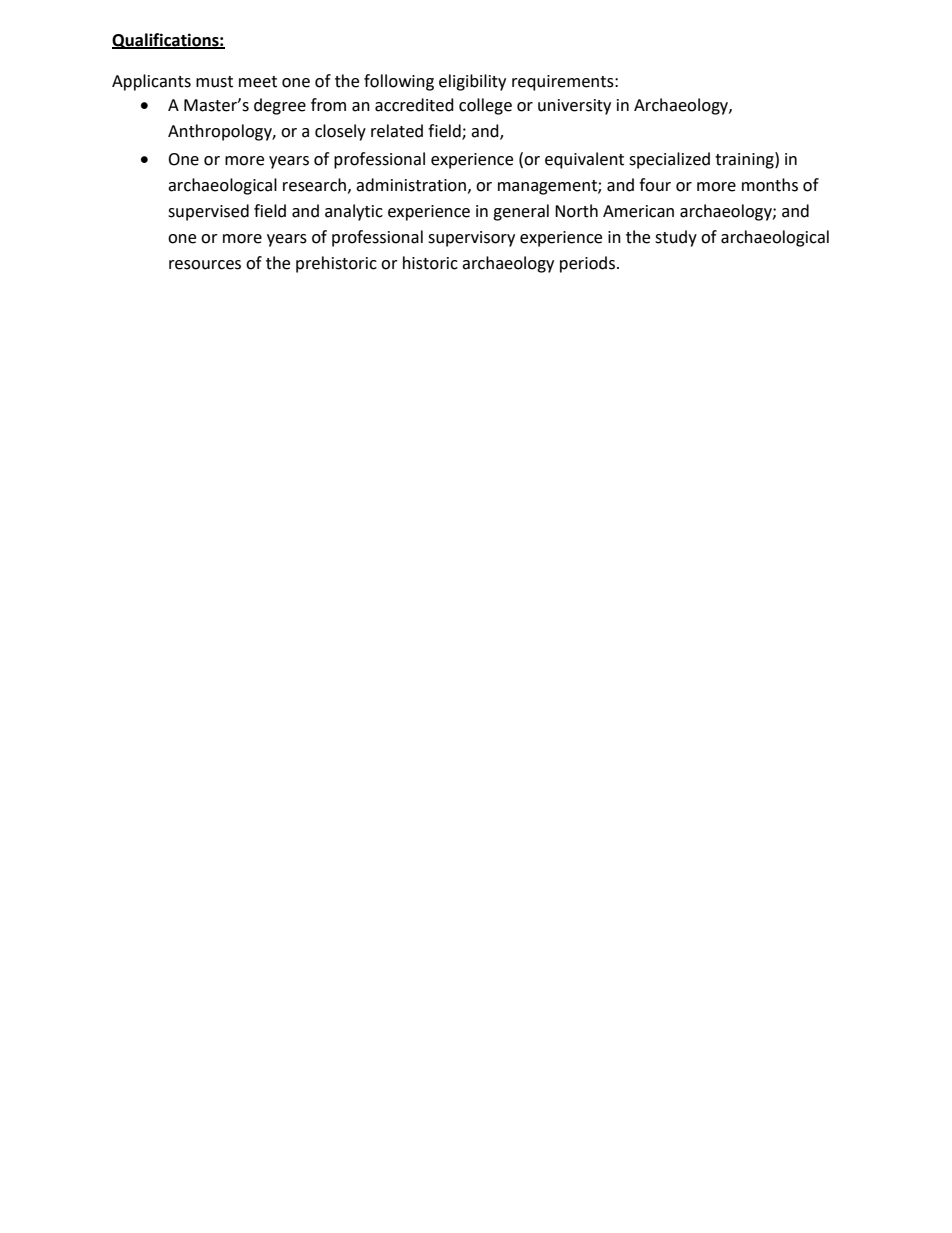 The height and width of the screenshot is (1233, 952). Describe the element at coordinates (564, 83) in the screenshot. I see `requirements` at that location.
